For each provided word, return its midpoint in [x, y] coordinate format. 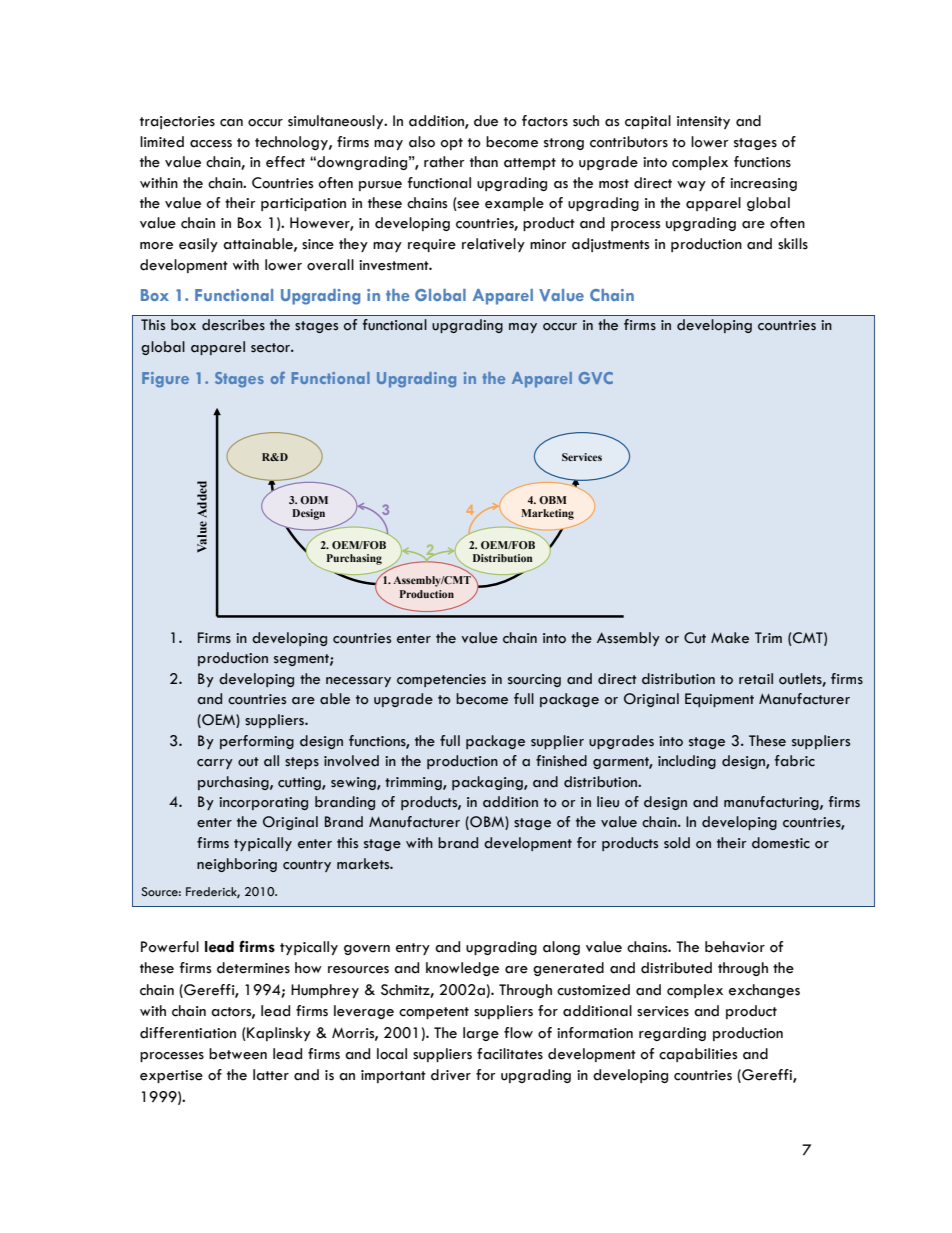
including [687, 762]
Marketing [547, 514]
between [238, 1054]
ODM [314, 500]
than [484, 162]
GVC [596, 378]
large [481, 1034]
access [211, 144]
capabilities [698, 1055]
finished [561, 761]
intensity [703, 122]
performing [257, 742]
